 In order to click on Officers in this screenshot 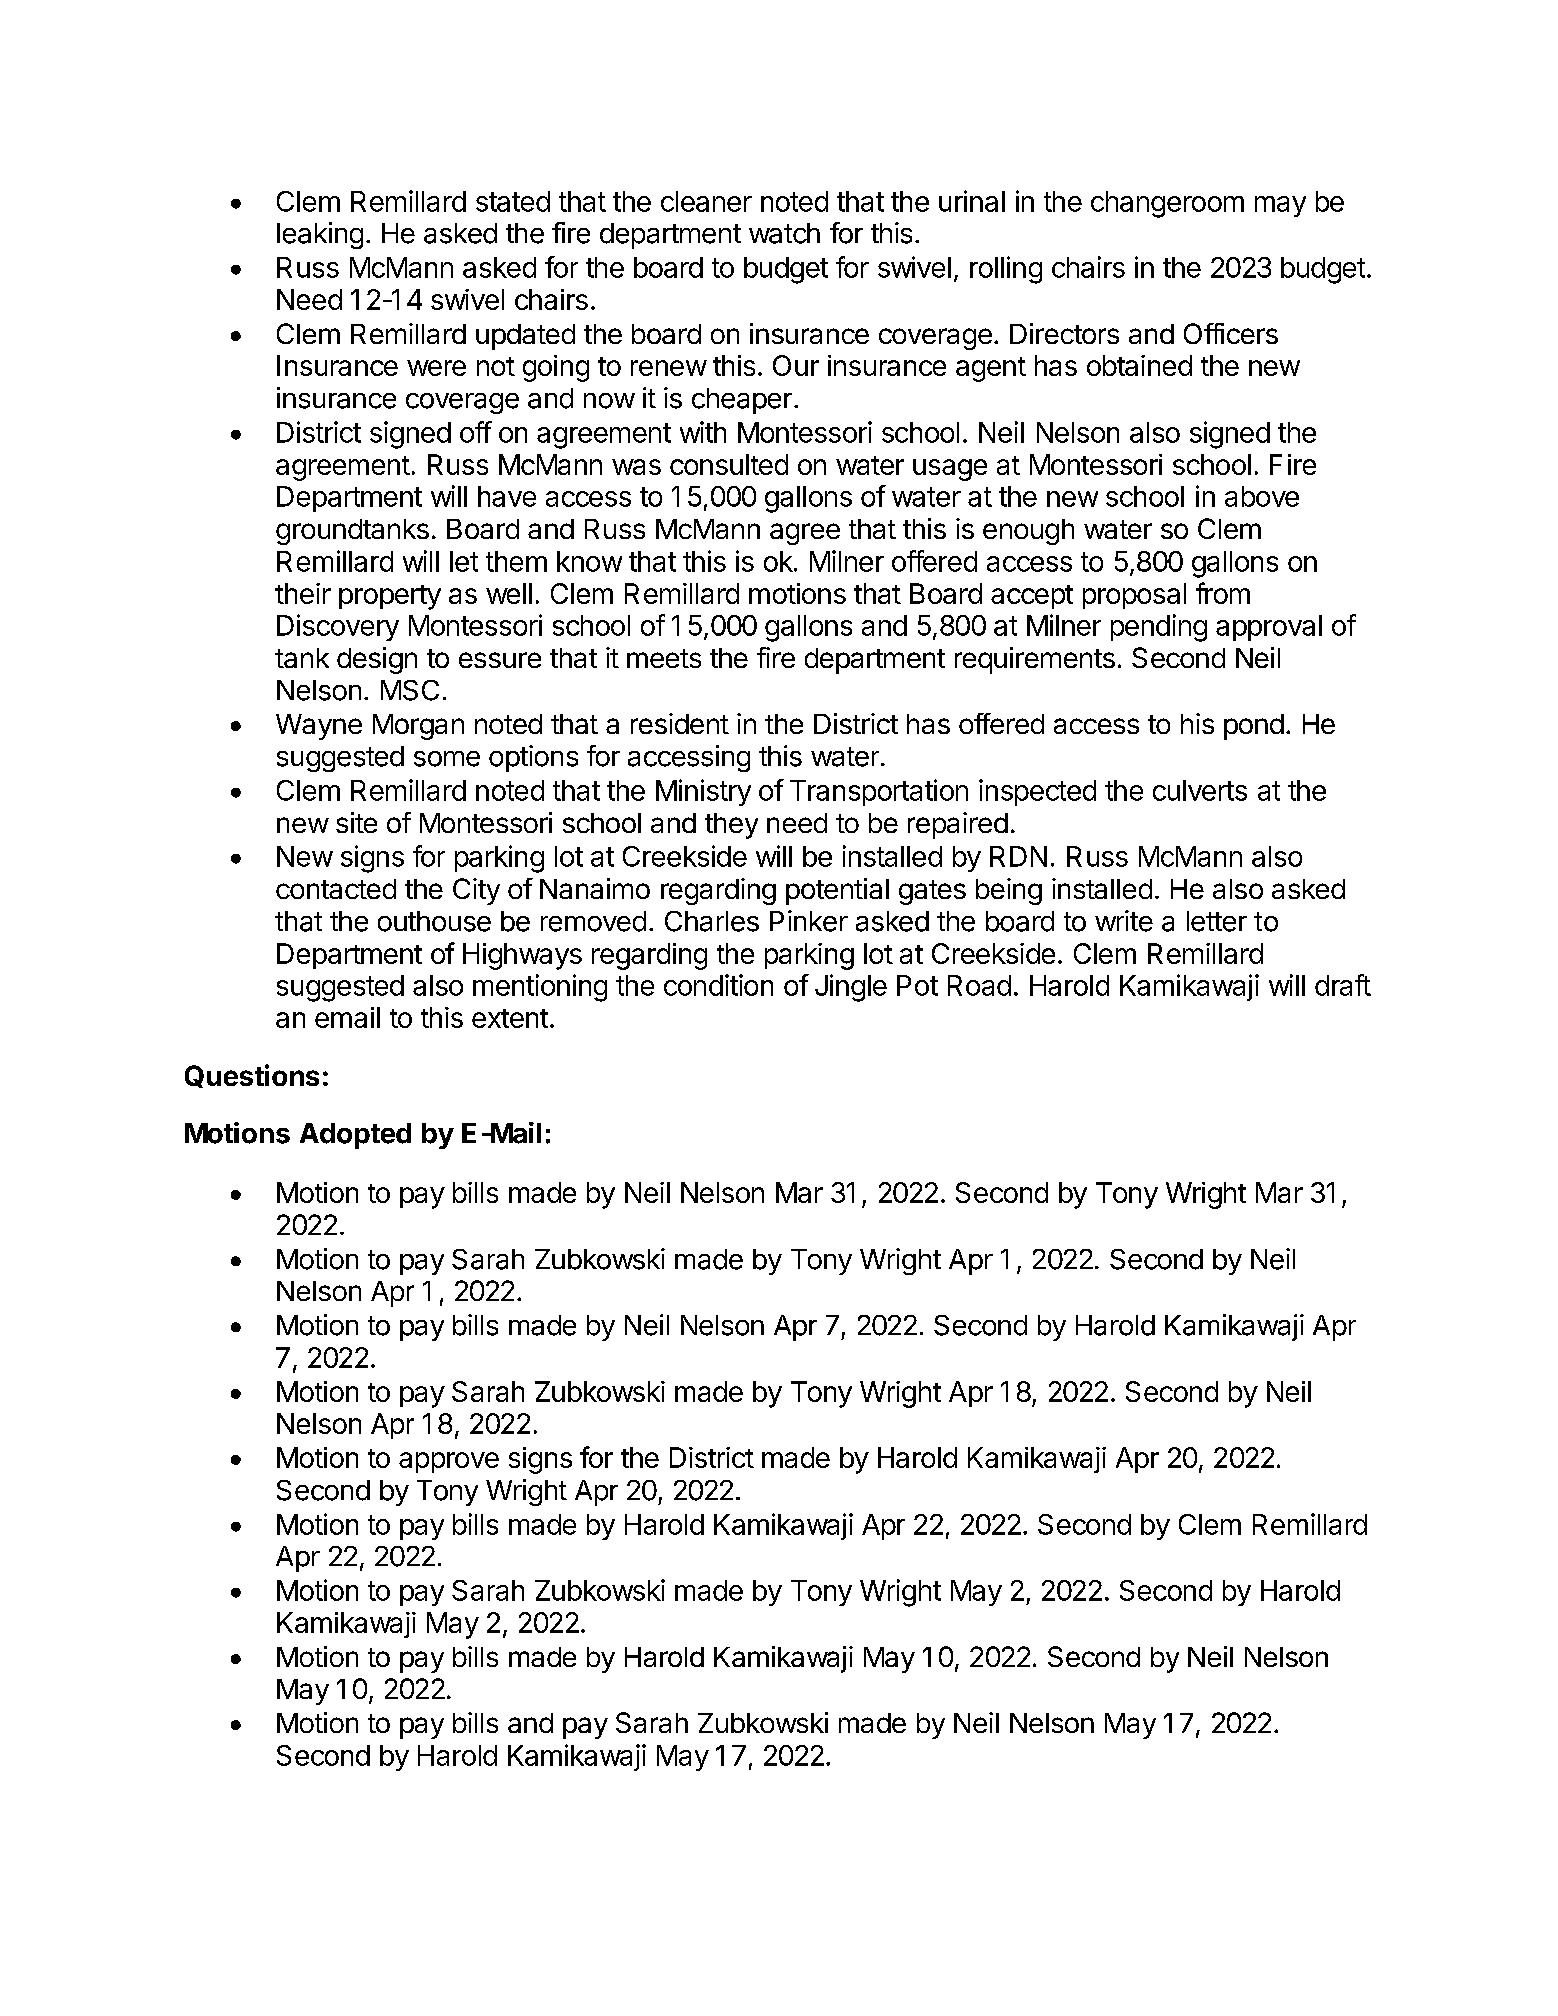, I will do `click(1231, 333)`.
